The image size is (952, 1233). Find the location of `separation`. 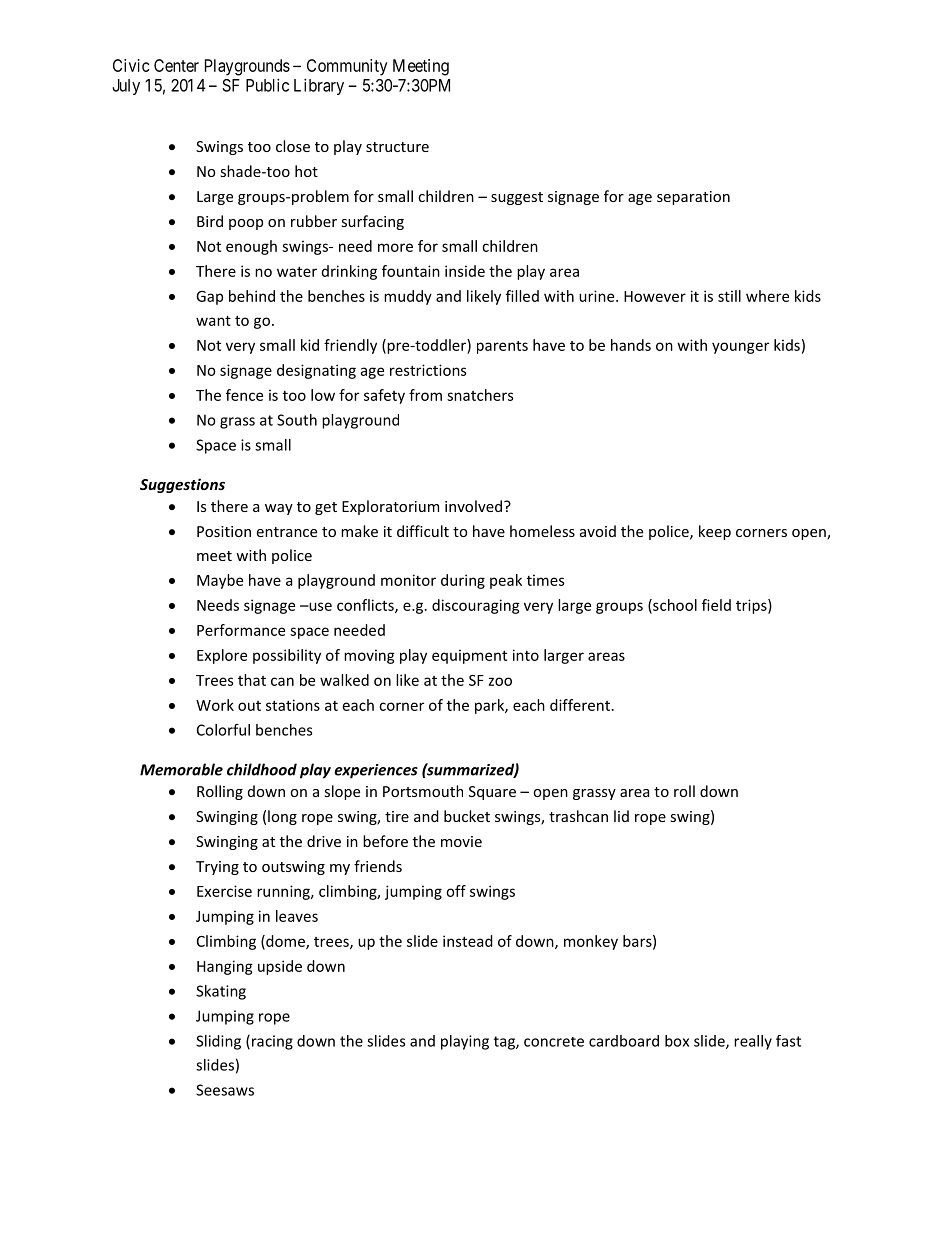

separation is located at coordinates (693, 198).
